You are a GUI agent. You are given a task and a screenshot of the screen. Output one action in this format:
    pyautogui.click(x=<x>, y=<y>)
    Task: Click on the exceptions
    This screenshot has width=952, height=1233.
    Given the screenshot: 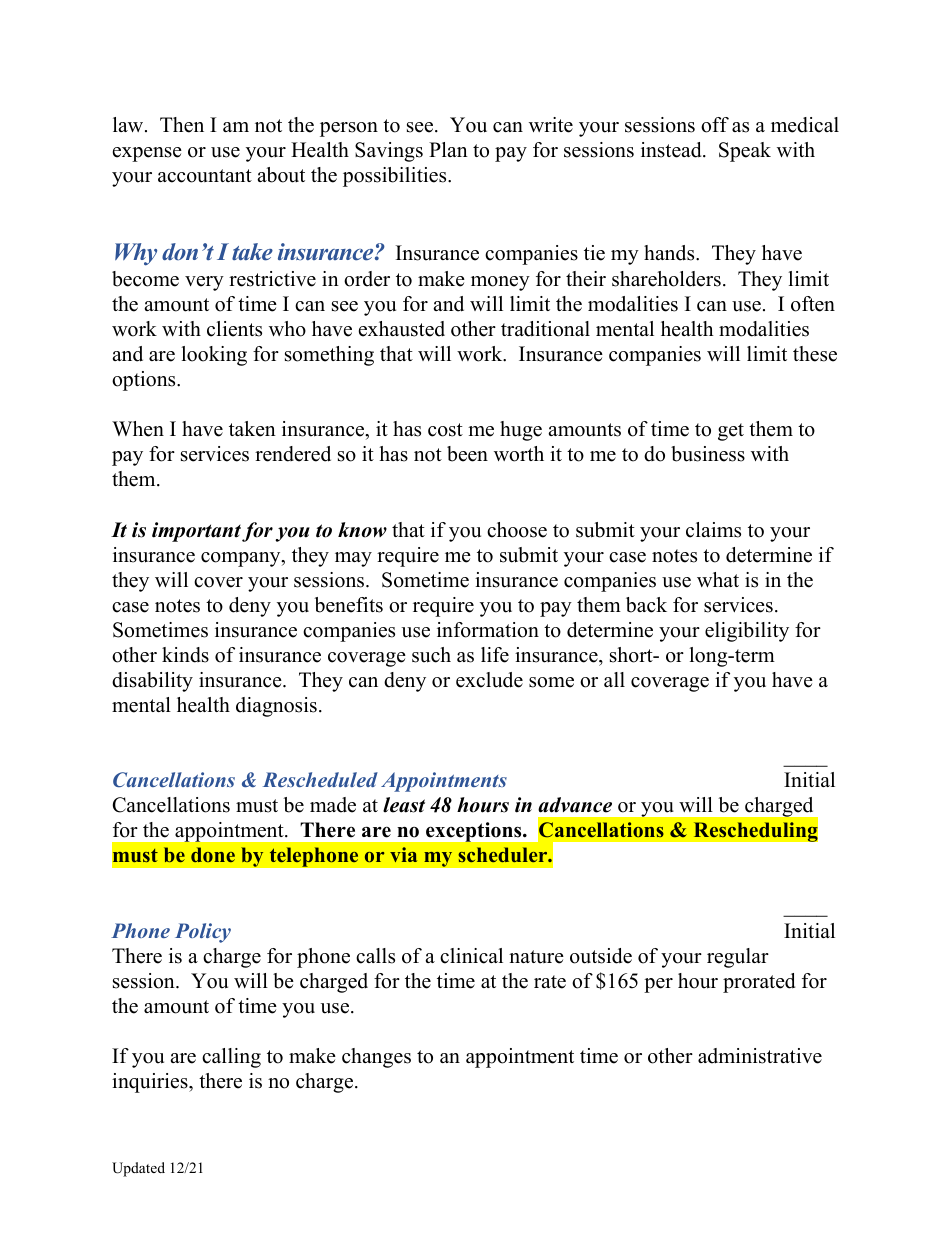 What is the action you would take?
    pyautogui.click(x=475, y=832)
